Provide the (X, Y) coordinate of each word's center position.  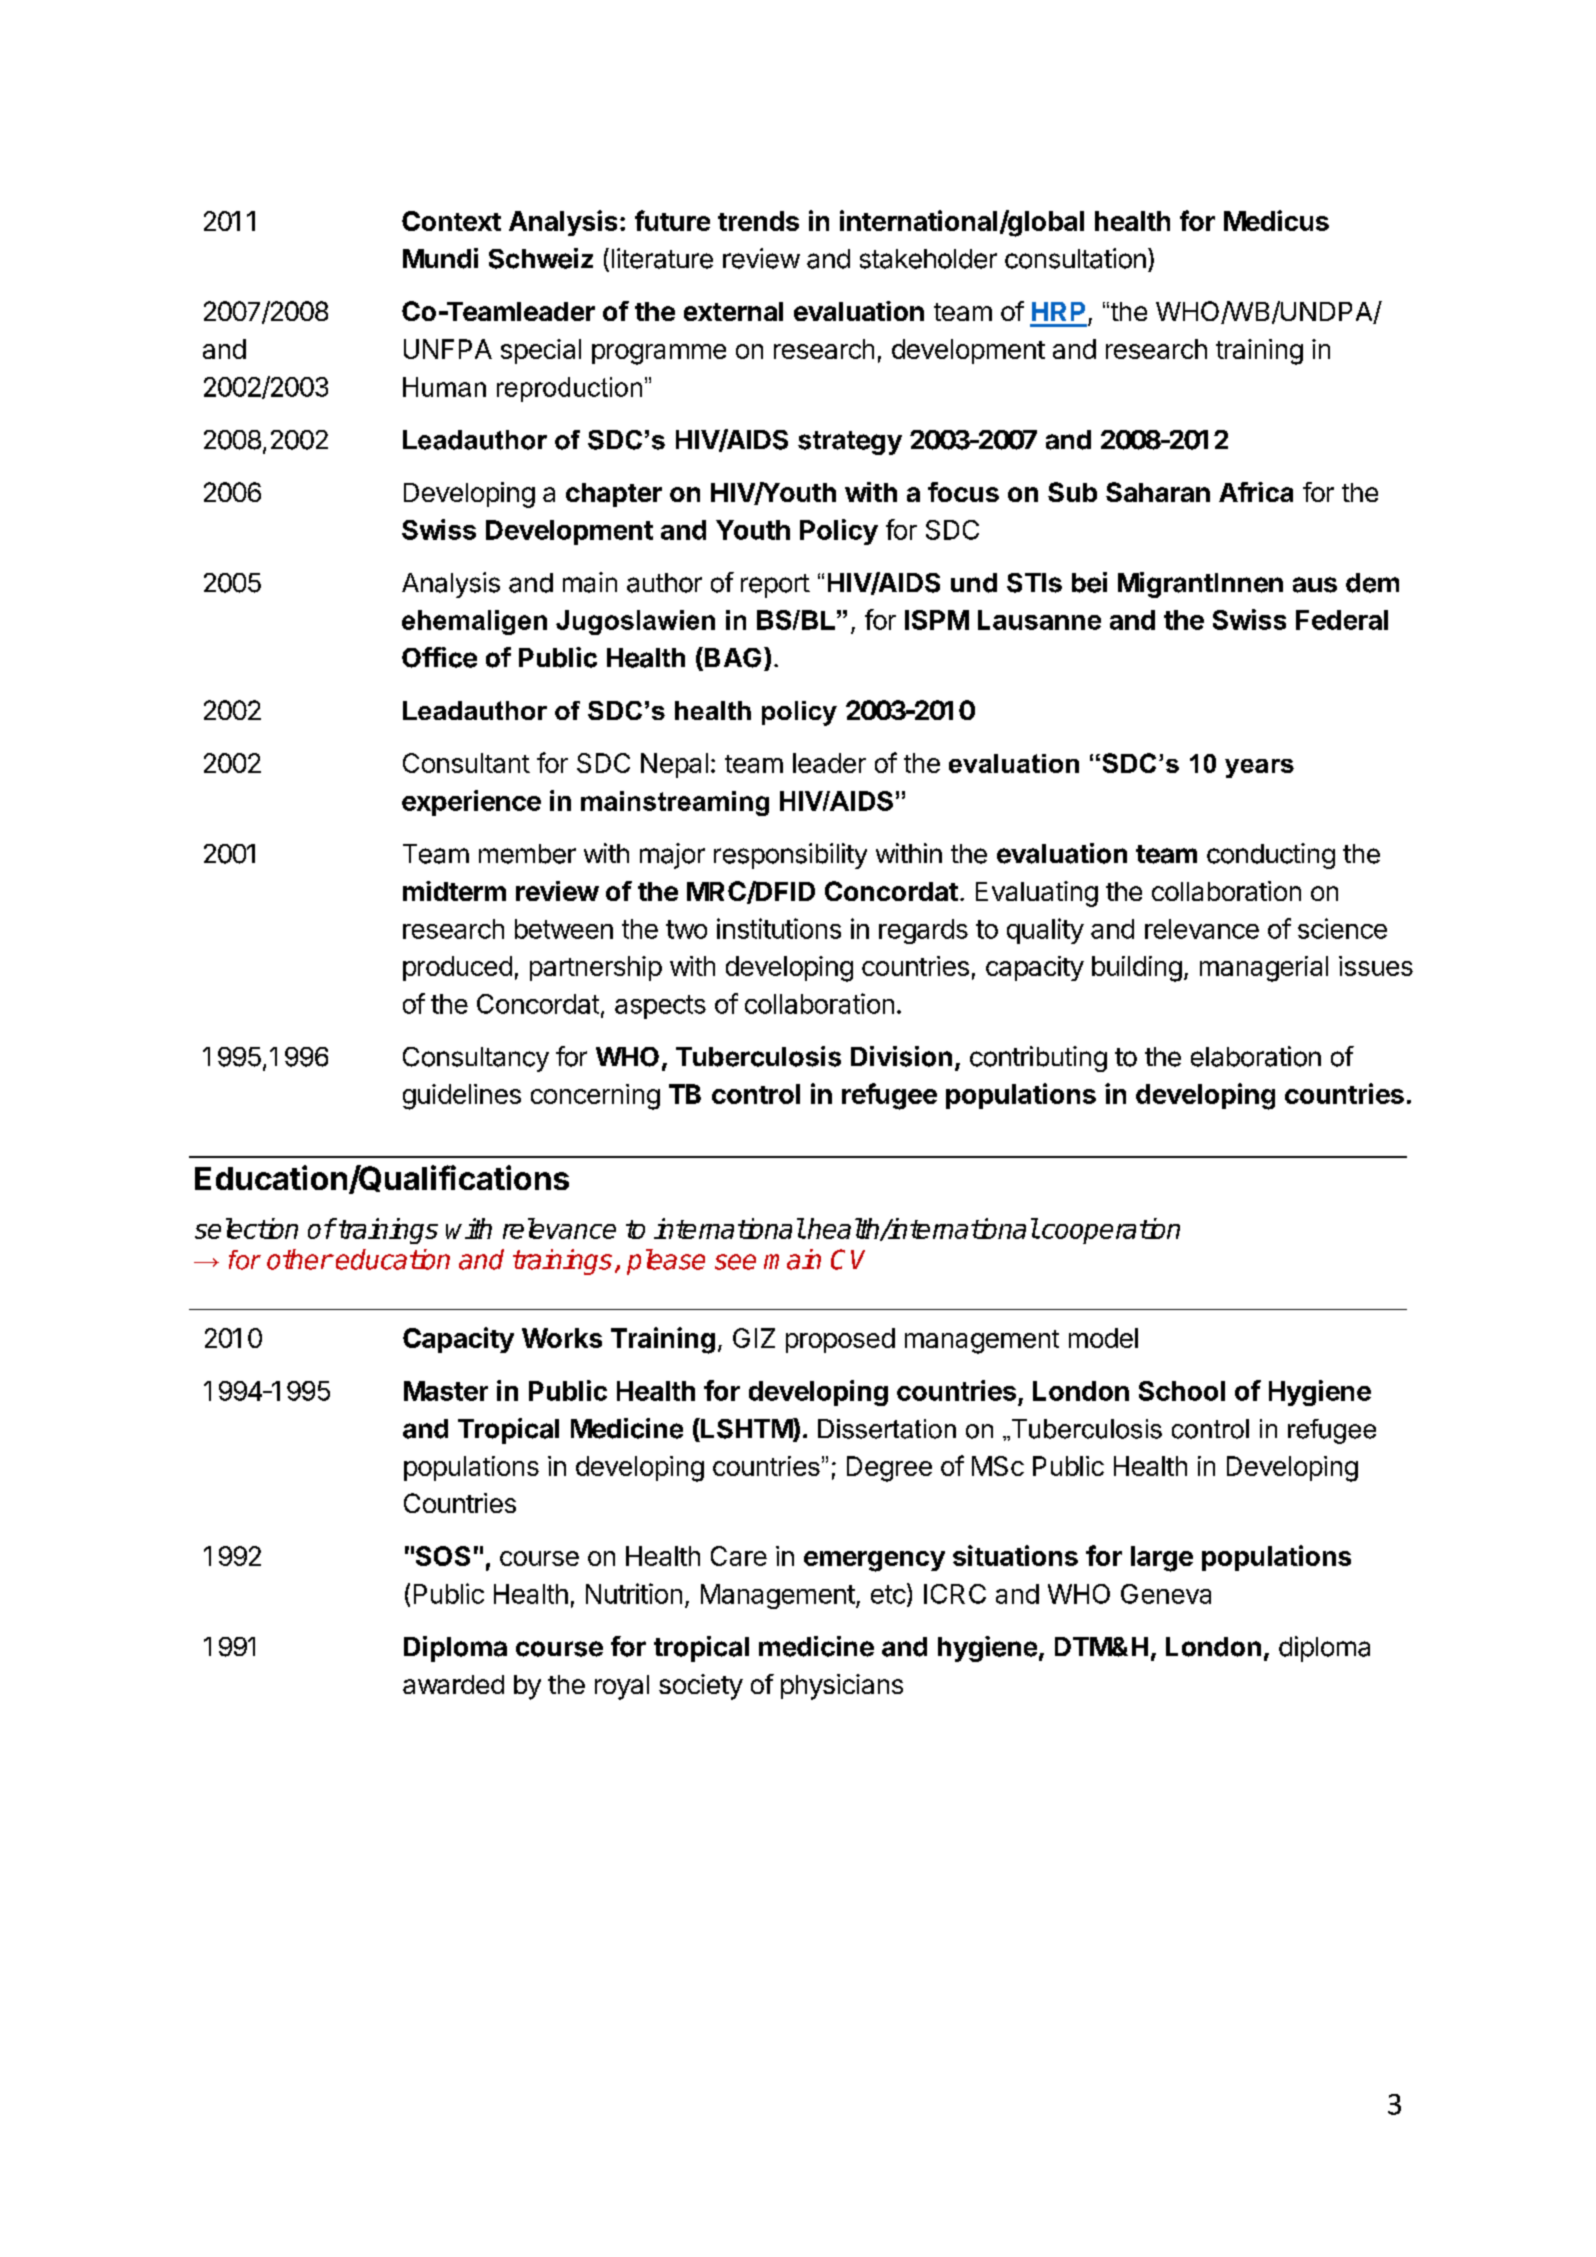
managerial (1264, 969)
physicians (842, 1687)
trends (758, 221)
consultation (1075, 258)
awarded (453, 1684)
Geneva (1166, 1594)
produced (457, 968)
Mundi (440, 258)
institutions (779, 928)
